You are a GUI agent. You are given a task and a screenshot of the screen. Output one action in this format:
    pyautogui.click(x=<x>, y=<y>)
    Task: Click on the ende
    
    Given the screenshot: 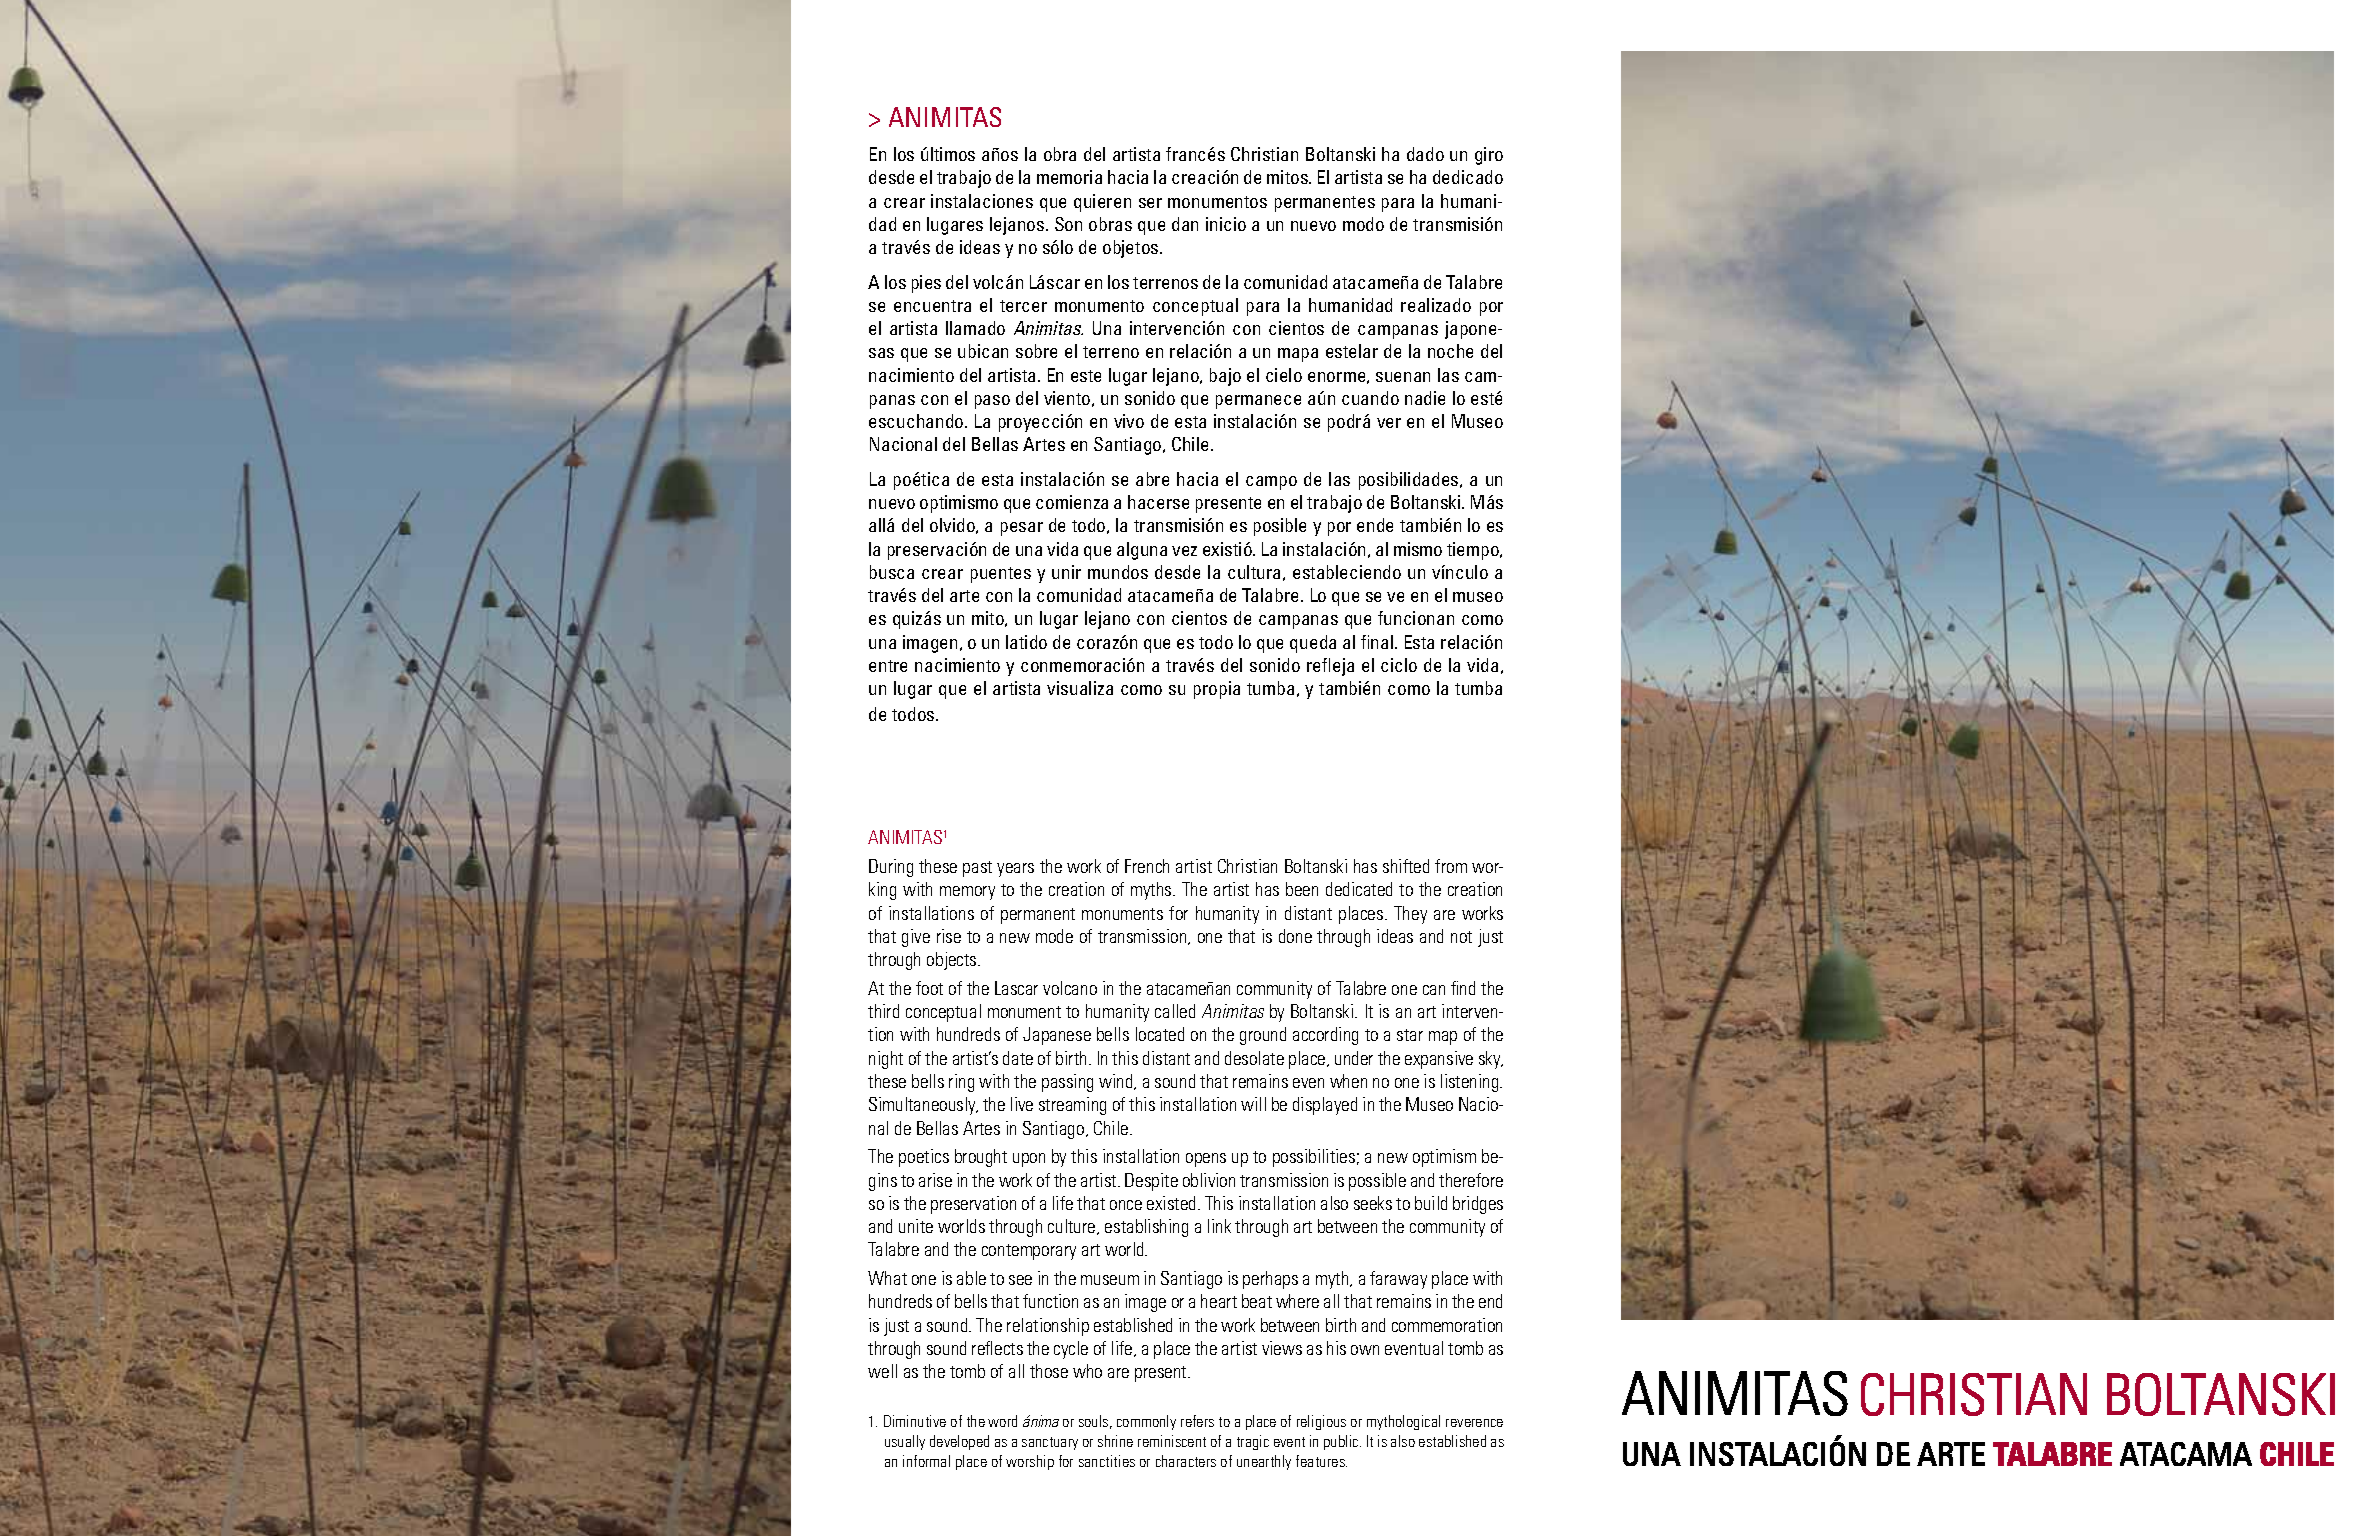 What is the action you would take?
    pyautogui.click(x=1375, y=525)
